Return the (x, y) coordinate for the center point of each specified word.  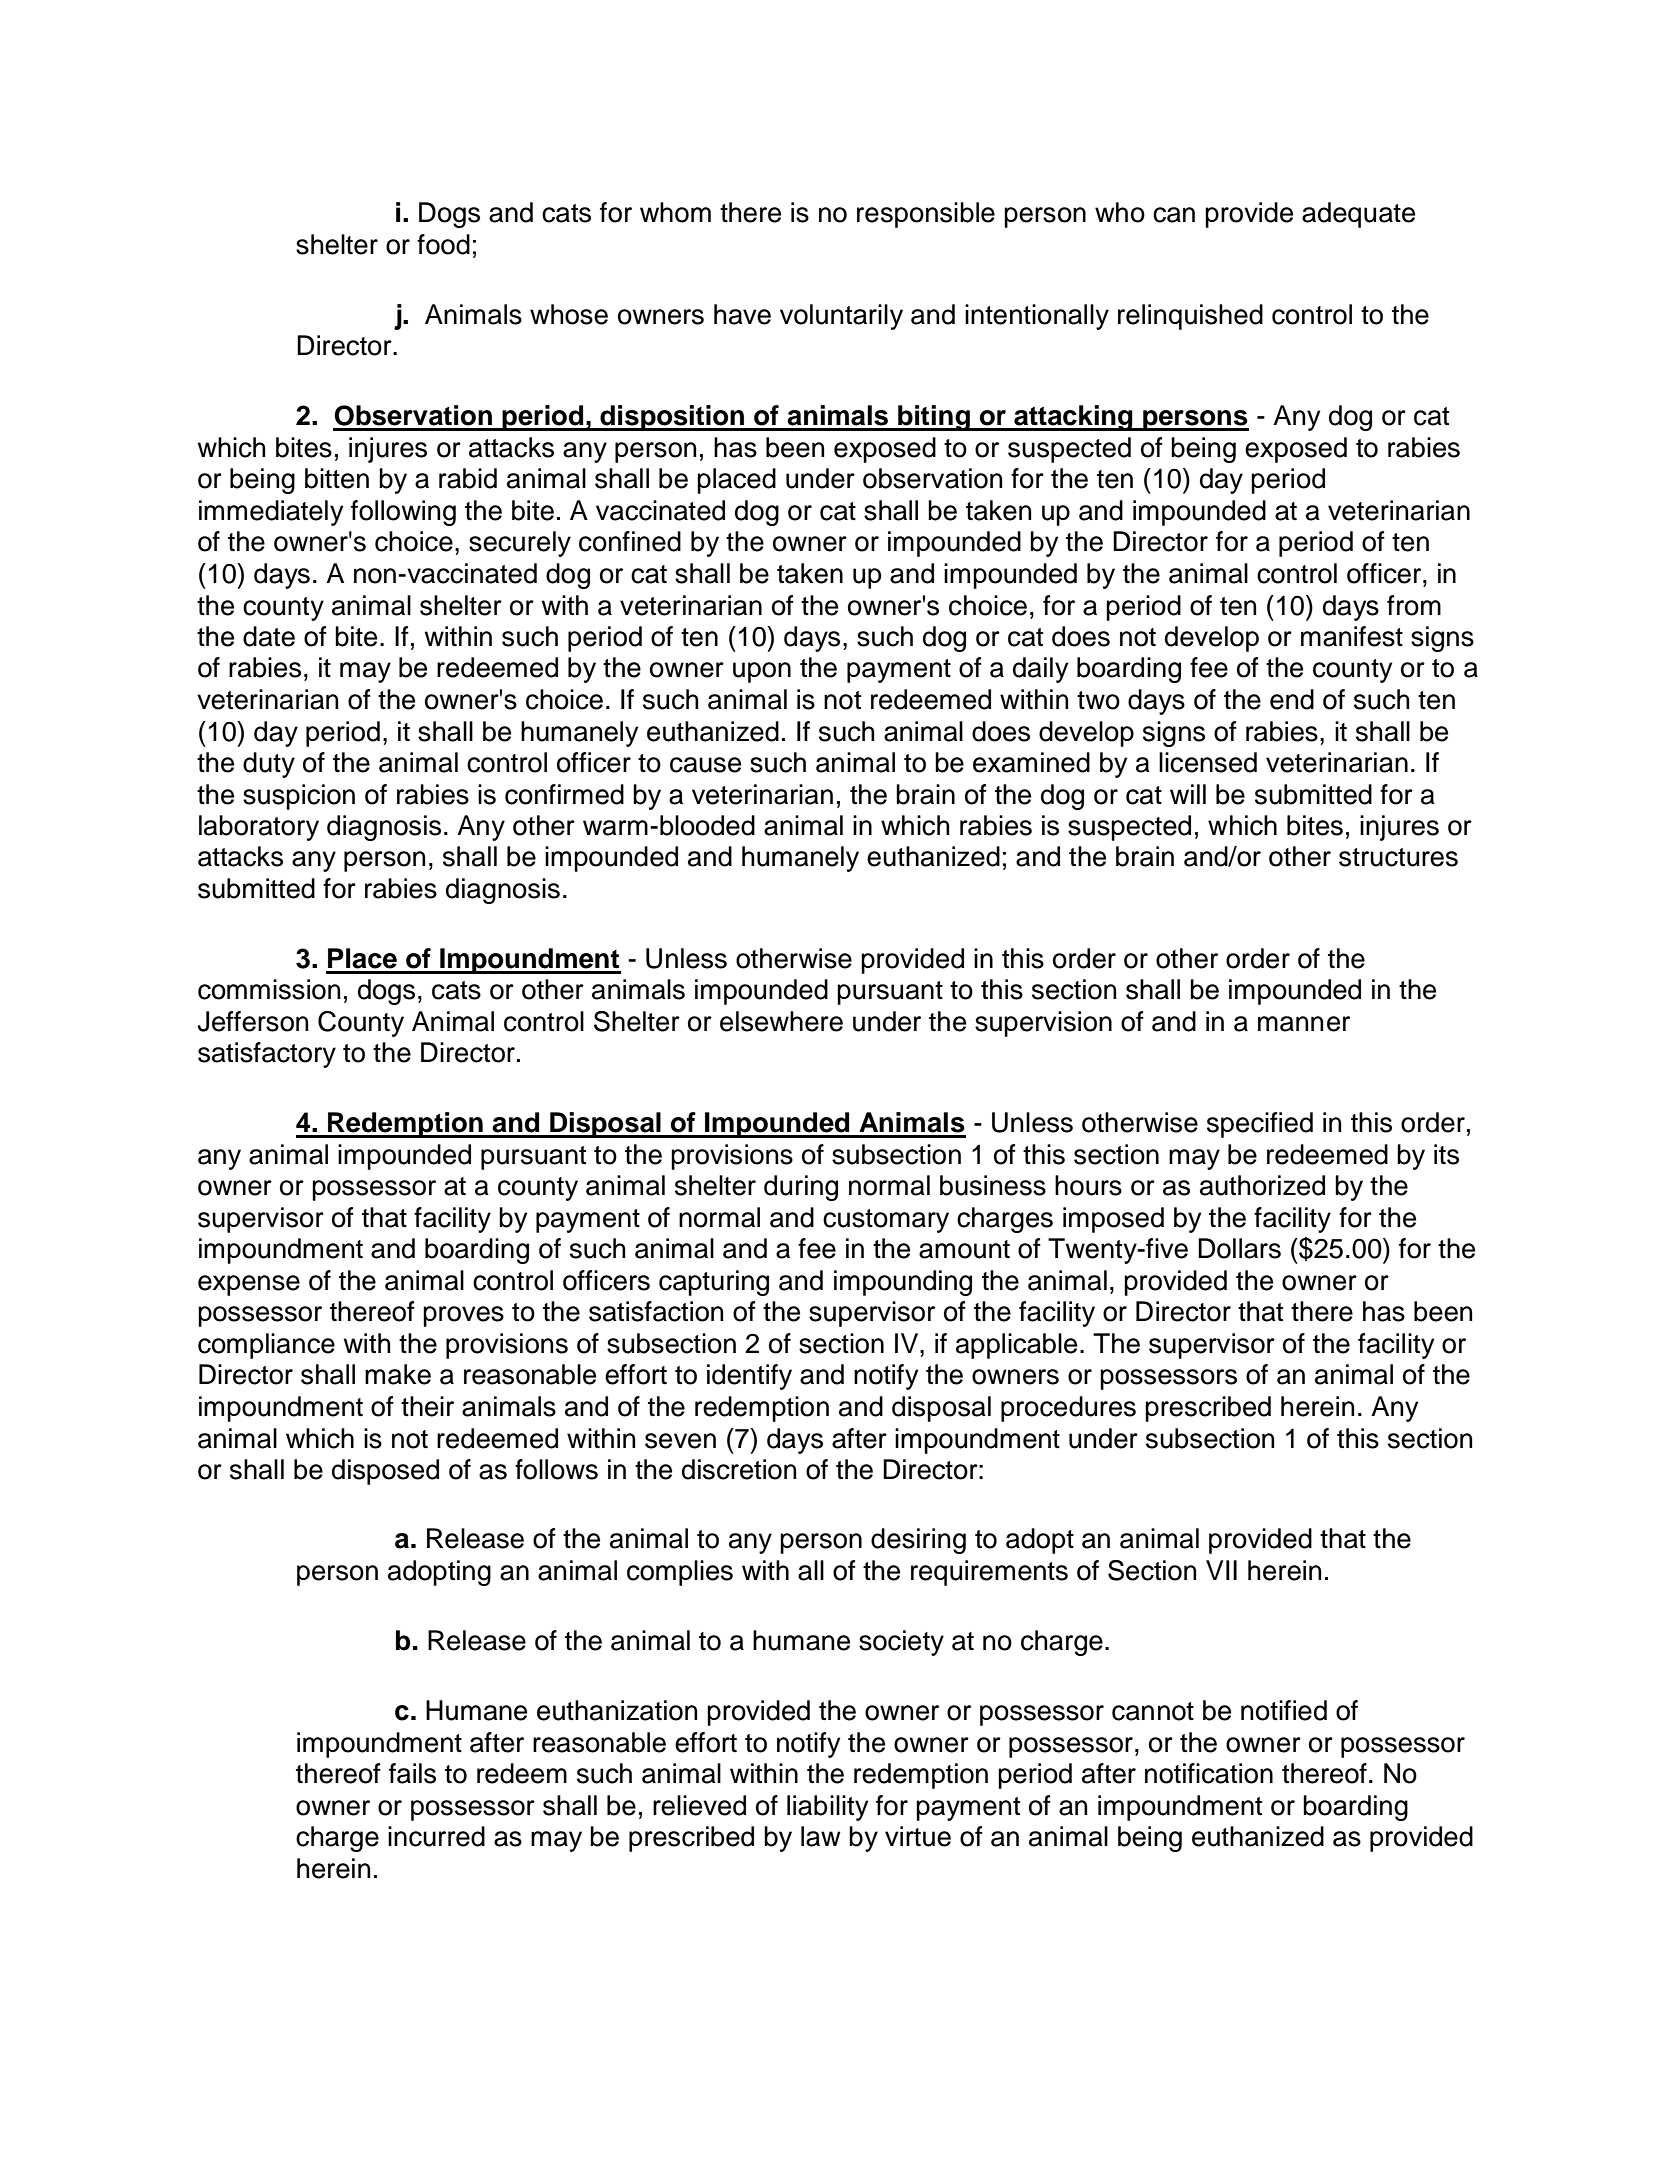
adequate (1358, 215)
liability (827, 1808)
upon (762, 672)
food (443, 244)
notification (1209, 1773)
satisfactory (267, 1055)
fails (412, 1773)
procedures (1068, 1409)
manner (1304, 1024)
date (269, 636)
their (427, 1406)
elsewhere (781, 1021)
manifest (1352, 636)
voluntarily (841, 317)
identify (749, 1377)
